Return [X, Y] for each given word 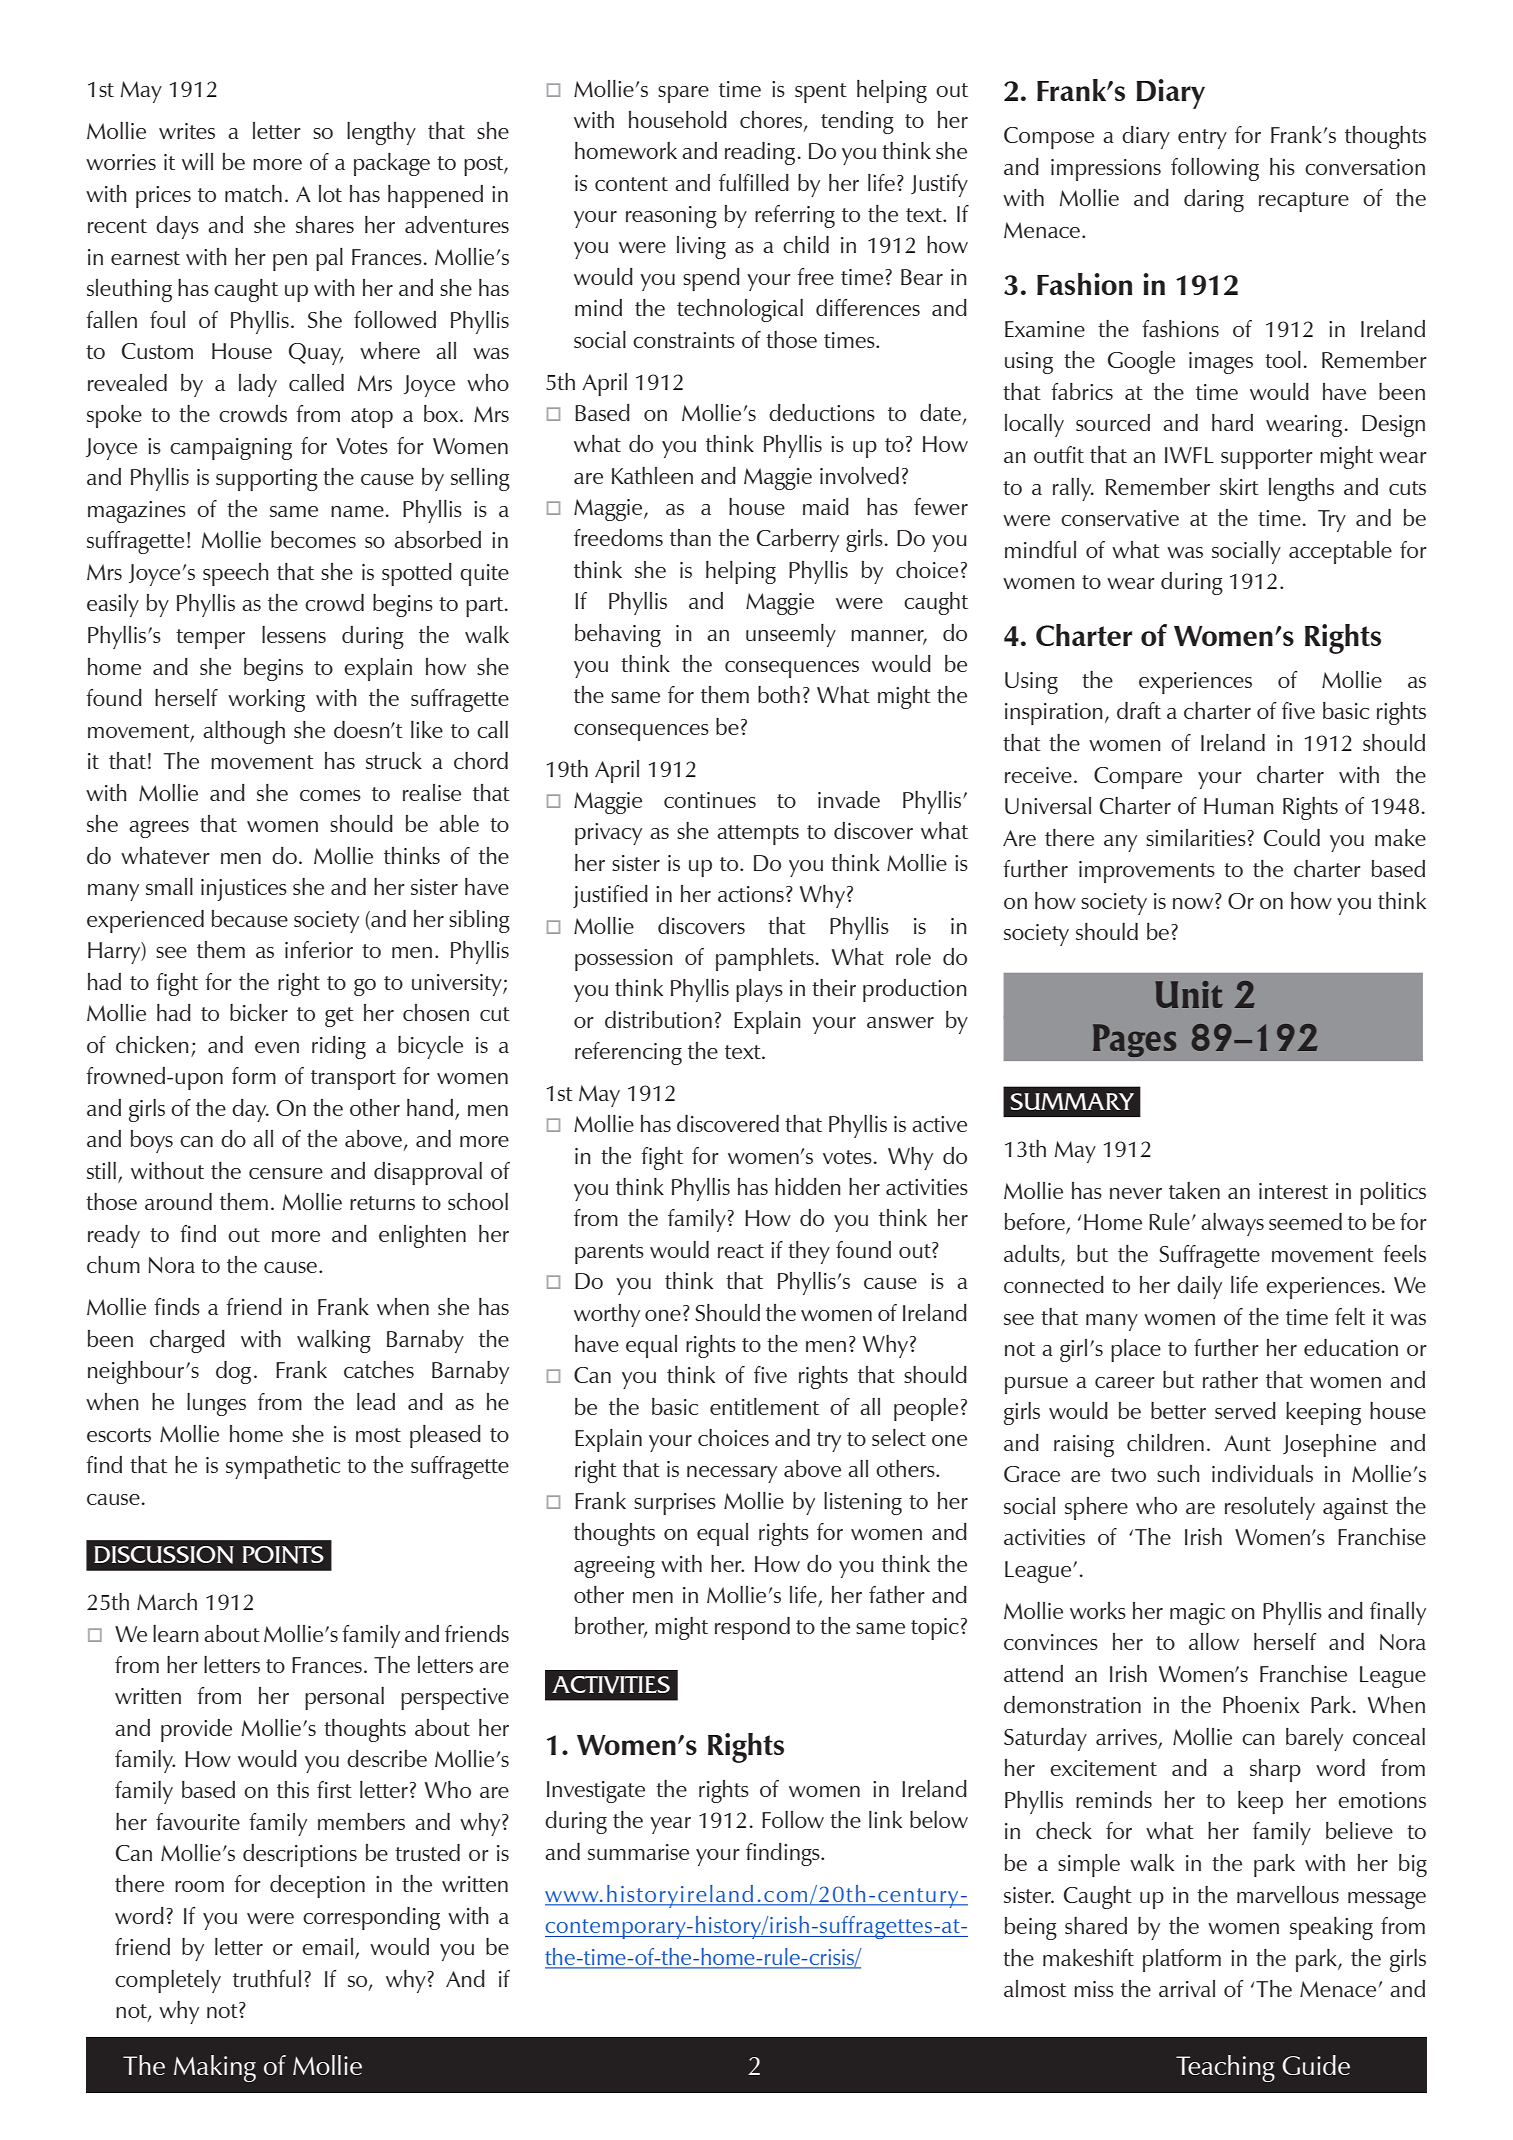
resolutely [1270, 1508]
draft [1139, 710]
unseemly [791, 635]
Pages [1134, 1040]
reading [760, 153]
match [253, 193]
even [277, 1047]
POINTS [283, 1555]
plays [759, 990]
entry [1202, 139]
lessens [294, 634]
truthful [267, 1978]
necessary [732, 1474]
